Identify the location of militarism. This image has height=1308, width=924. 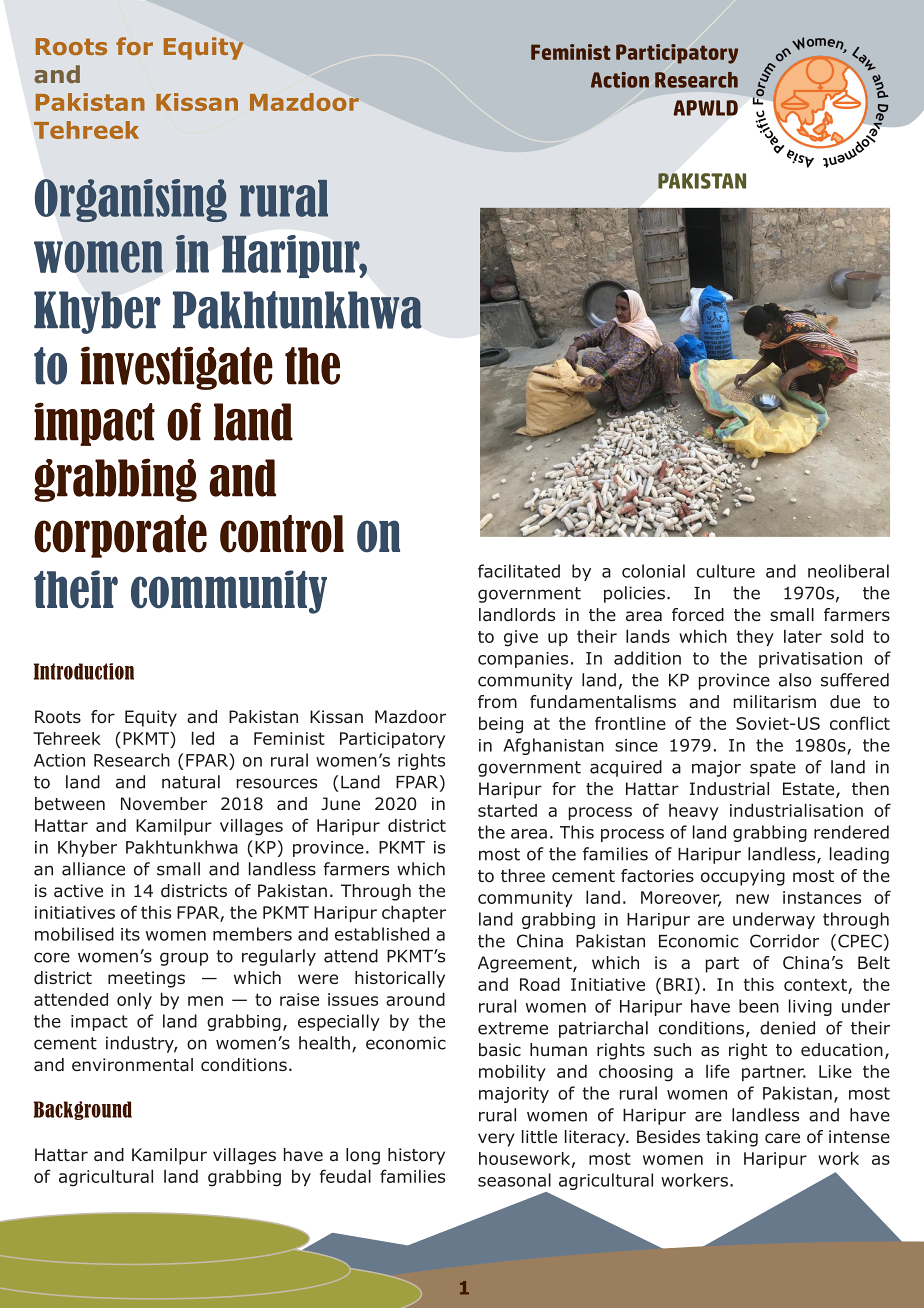
(775, 702).
